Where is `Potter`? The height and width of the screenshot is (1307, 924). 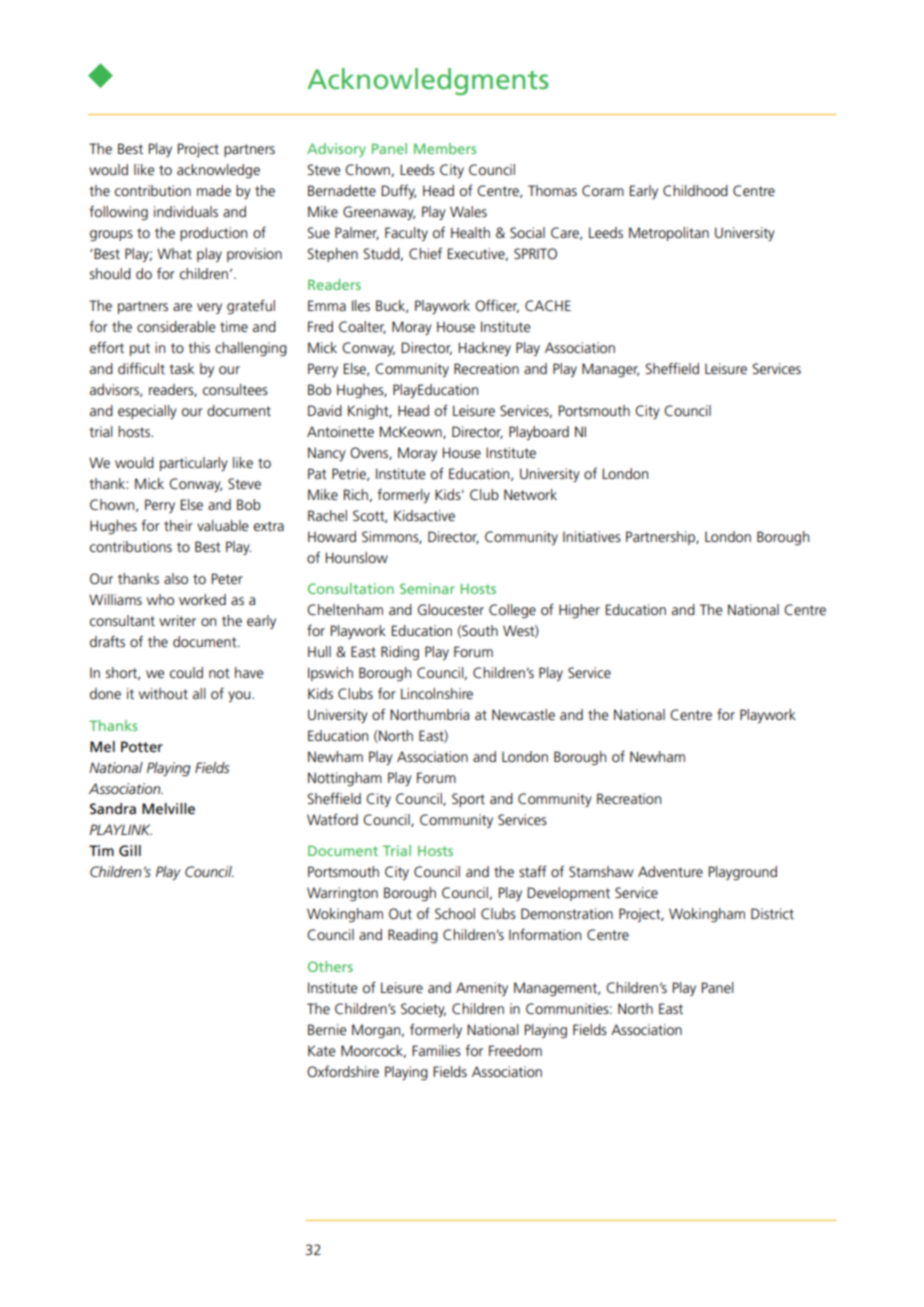 Potter is located at coordinates (142, 746).
